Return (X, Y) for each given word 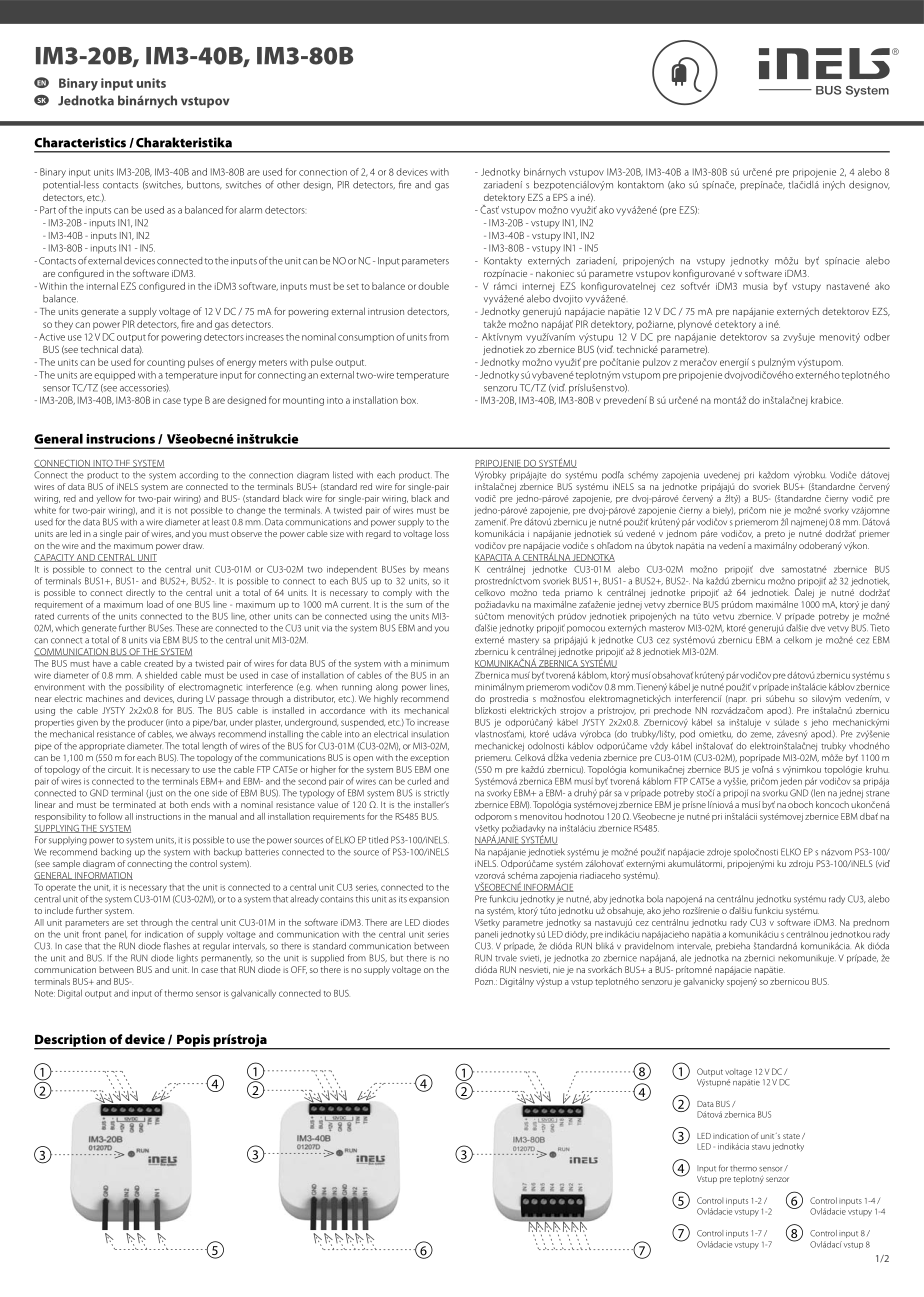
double (433, 286)
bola (655, 899)
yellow (109, 499)
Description (71, 1041)
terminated (134, 804)
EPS (560, 197)
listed (343, 475)
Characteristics (80, 142)
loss (442, 533)
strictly (436, 793)
